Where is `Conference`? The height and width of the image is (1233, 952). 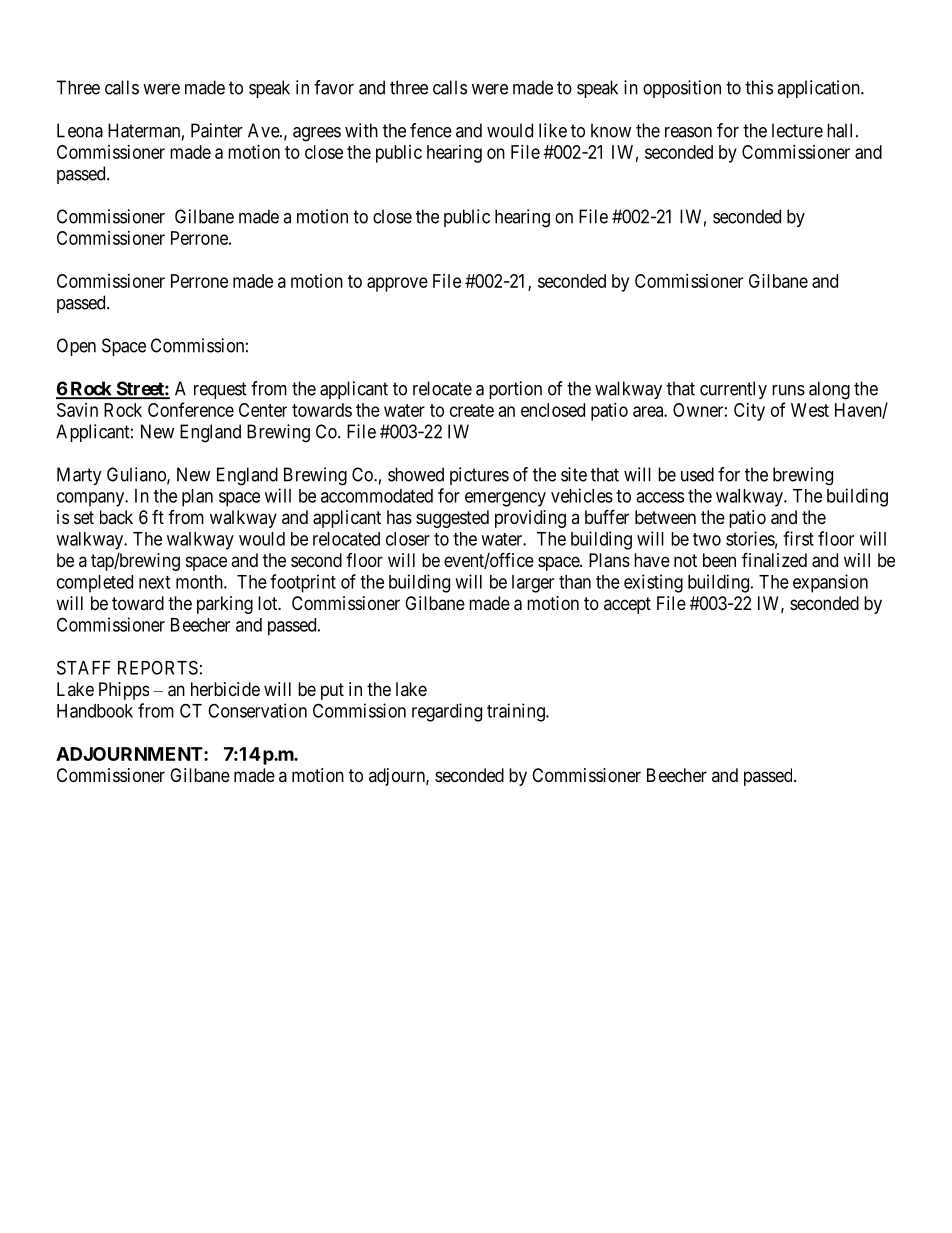
Conference is located at coordinates (191, 409).
